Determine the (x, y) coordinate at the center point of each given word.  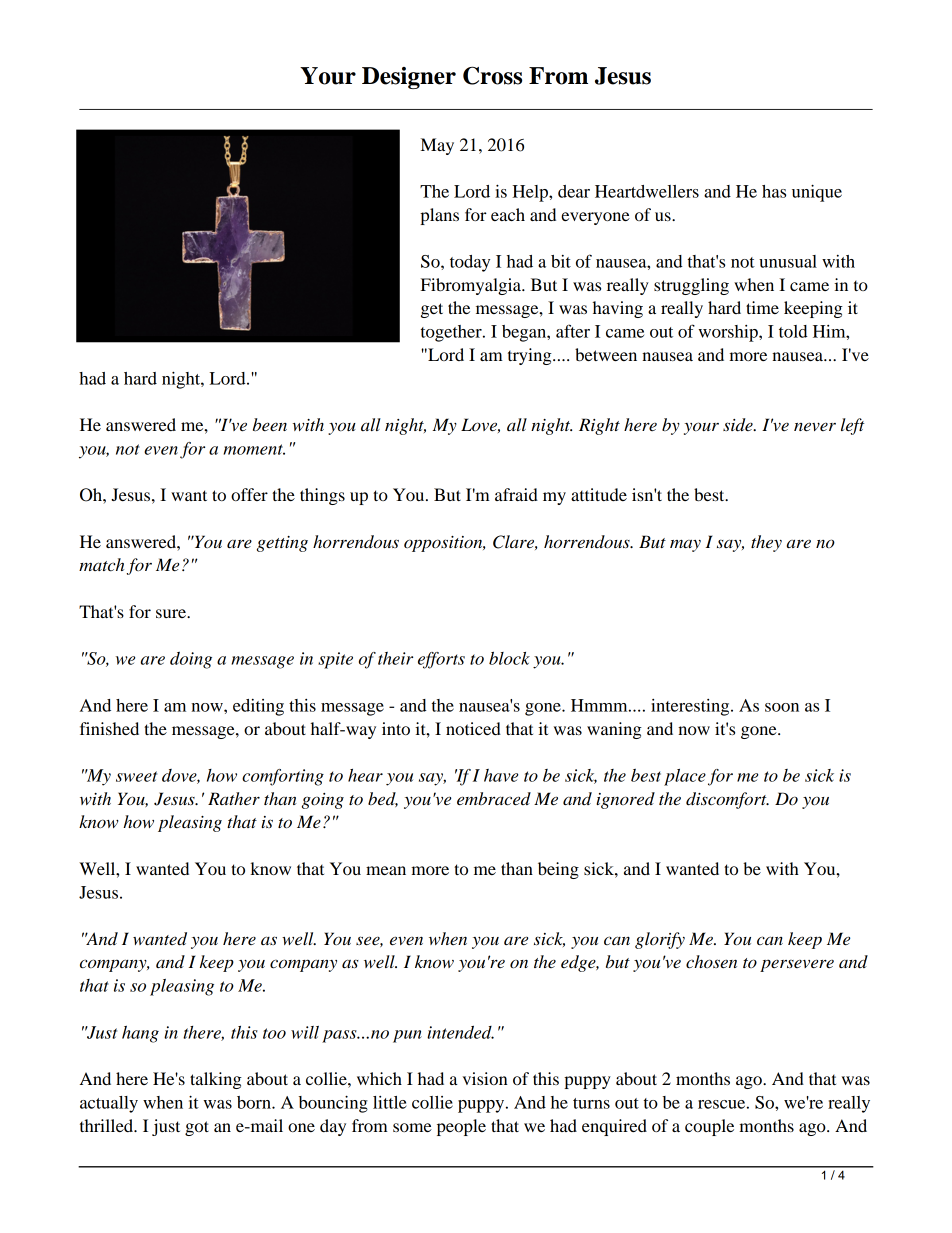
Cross (492, 75)
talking (216, 1080)
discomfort (727, 800)
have (501, 775)
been (270, 424)
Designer (409, 78)
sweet (136, 776)
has (774, 191)
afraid (516, 494)
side (739, 425)
